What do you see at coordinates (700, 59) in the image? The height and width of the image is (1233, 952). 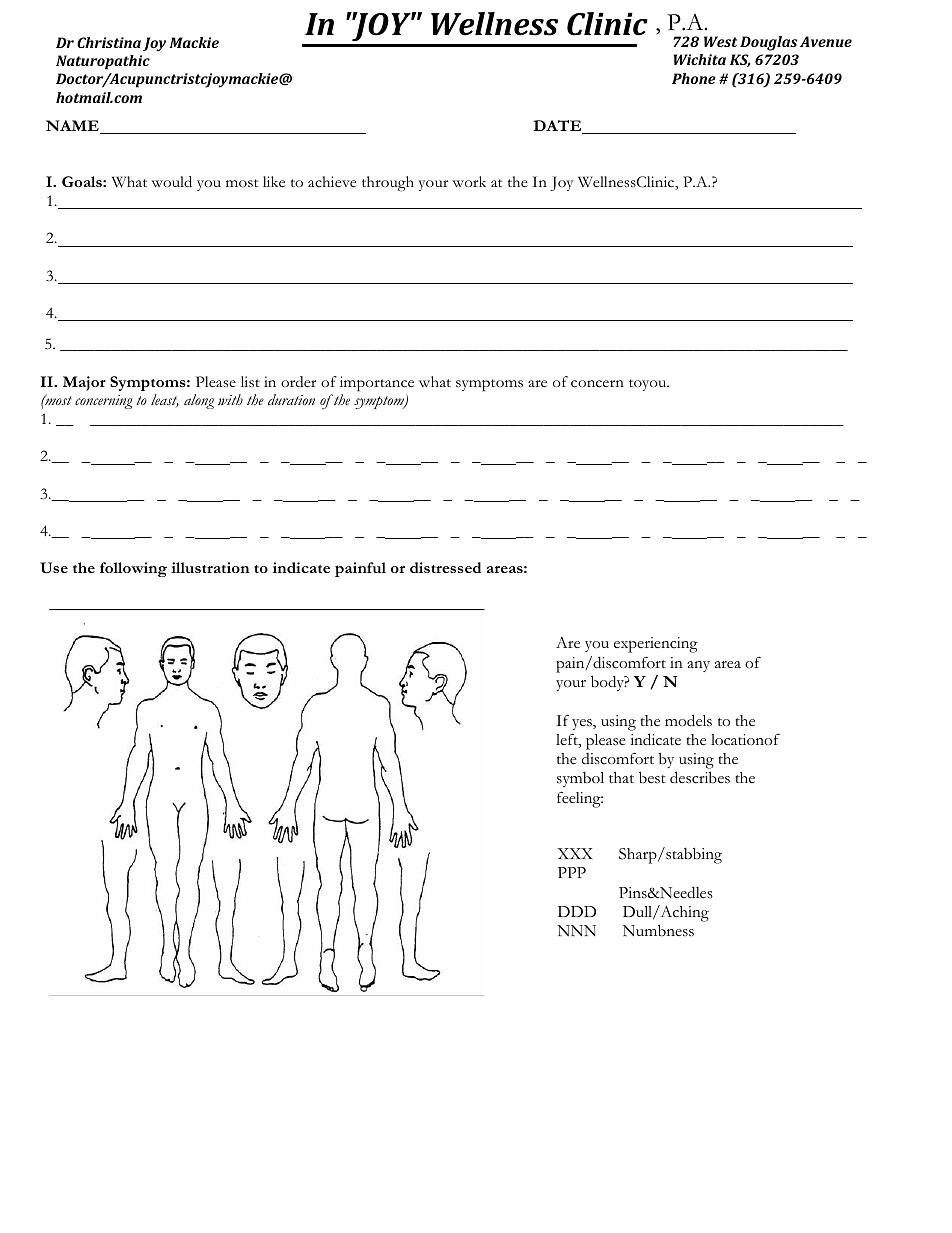 I see `Wichita` at bounding box center [700, 59].
